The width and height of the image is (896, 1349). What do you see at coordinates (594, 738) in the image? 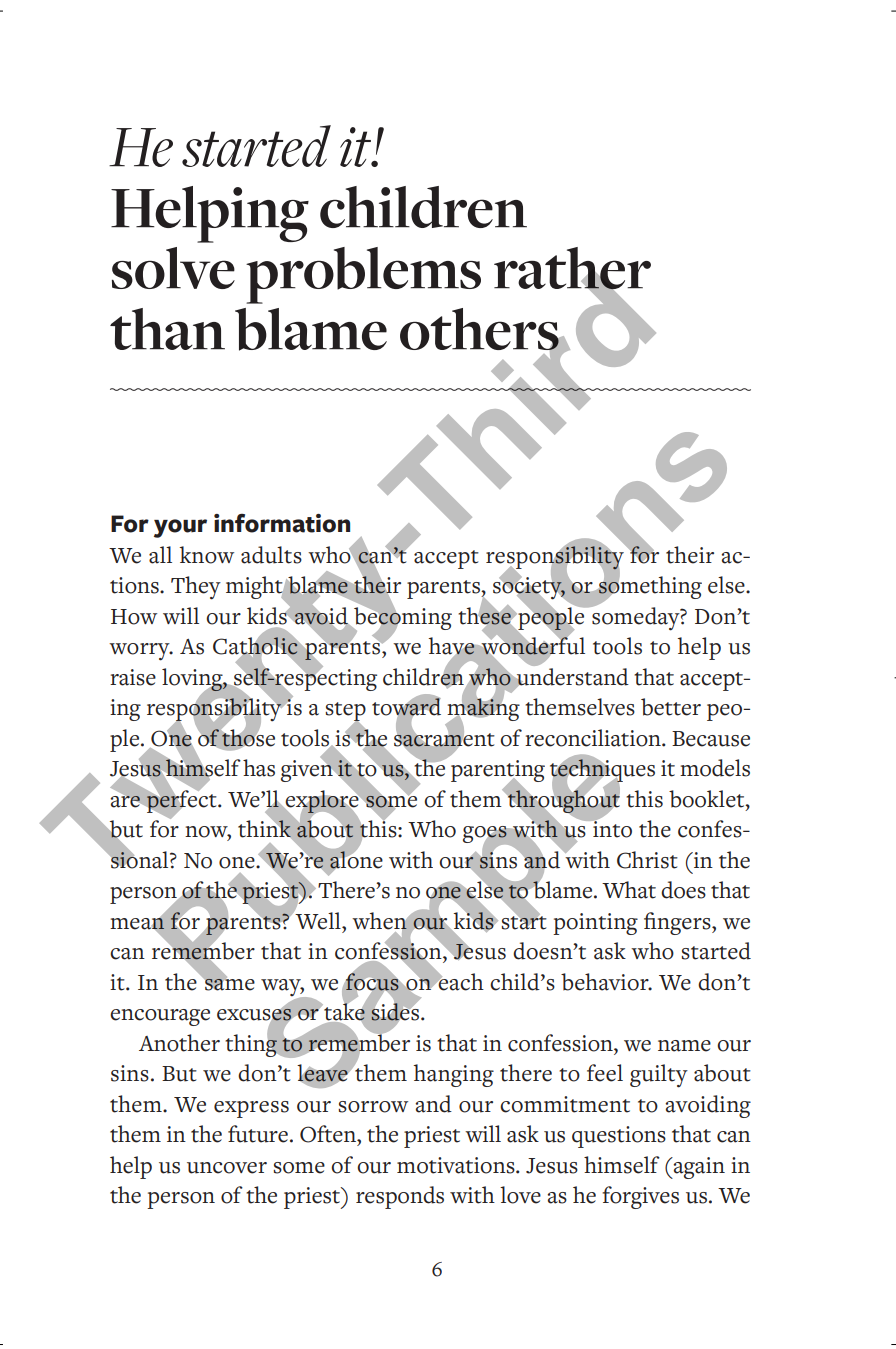
I see `reconciliation` at bounding box center [594, 738].
